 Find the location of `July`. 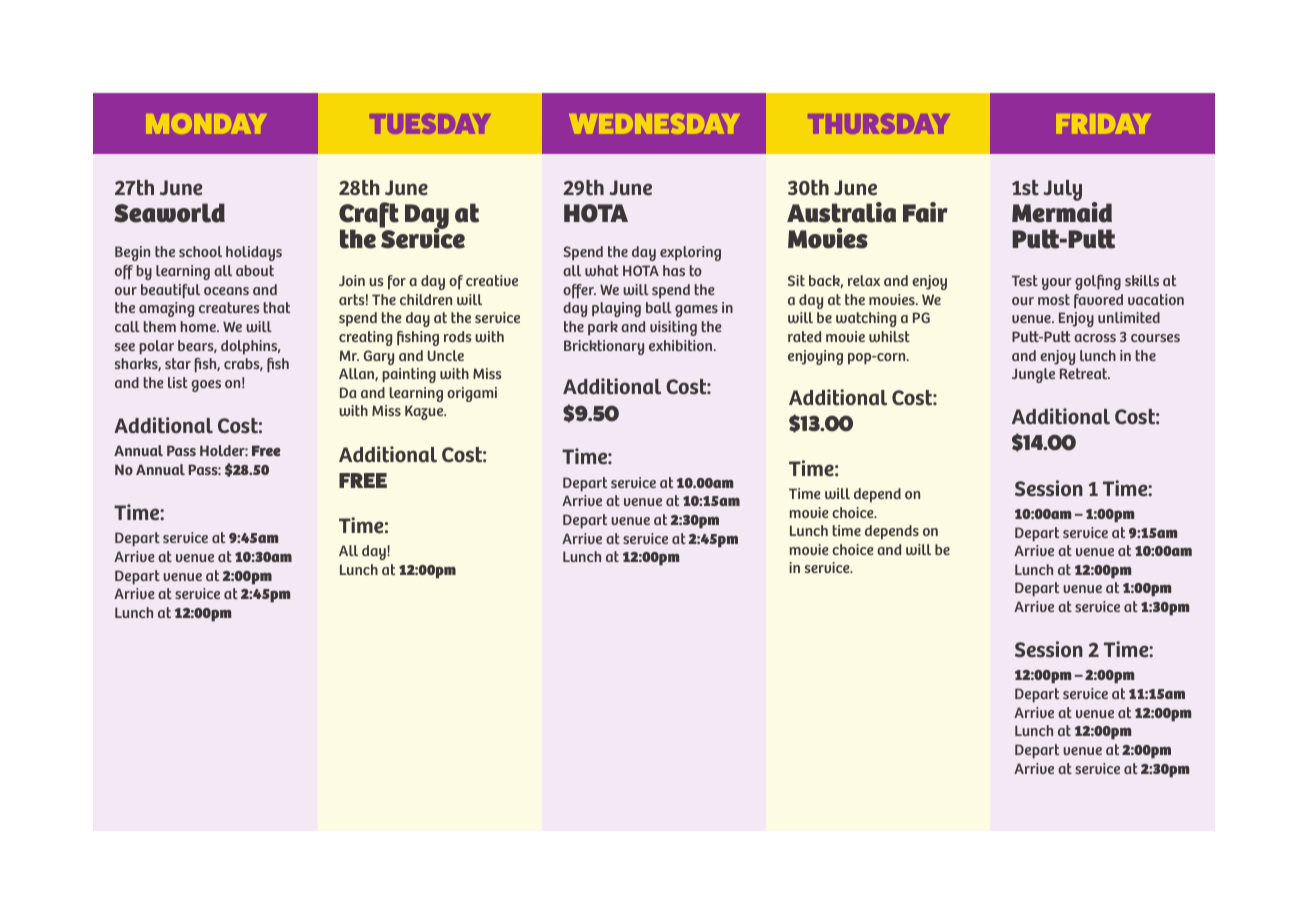

July is located at coordinates (1062, 190).
